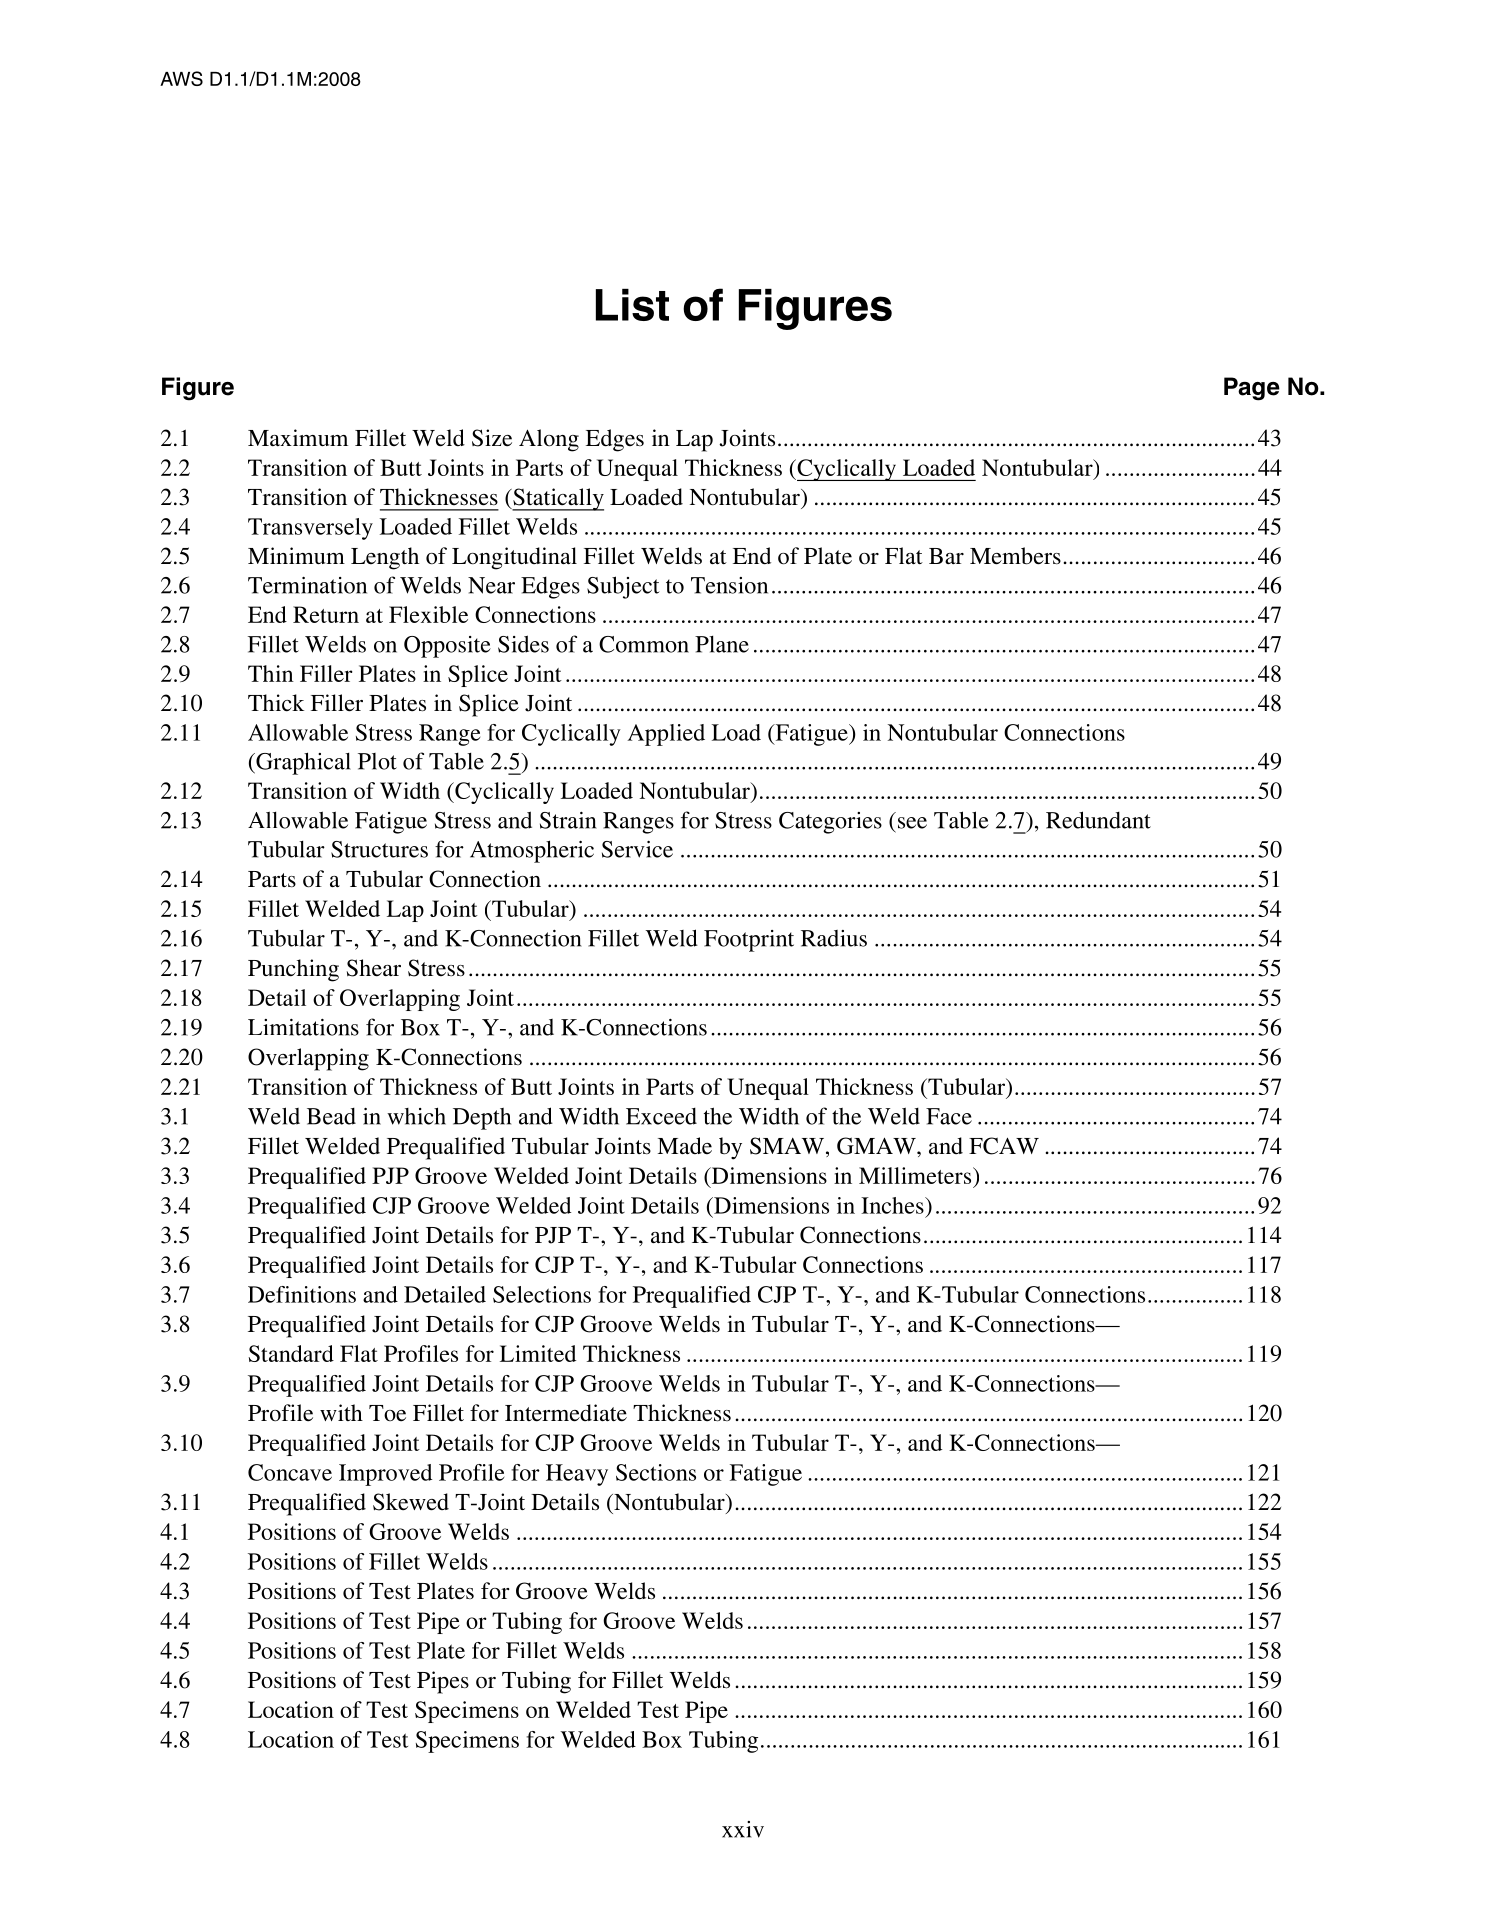  I want to click on Punching, so click(293, 970).
